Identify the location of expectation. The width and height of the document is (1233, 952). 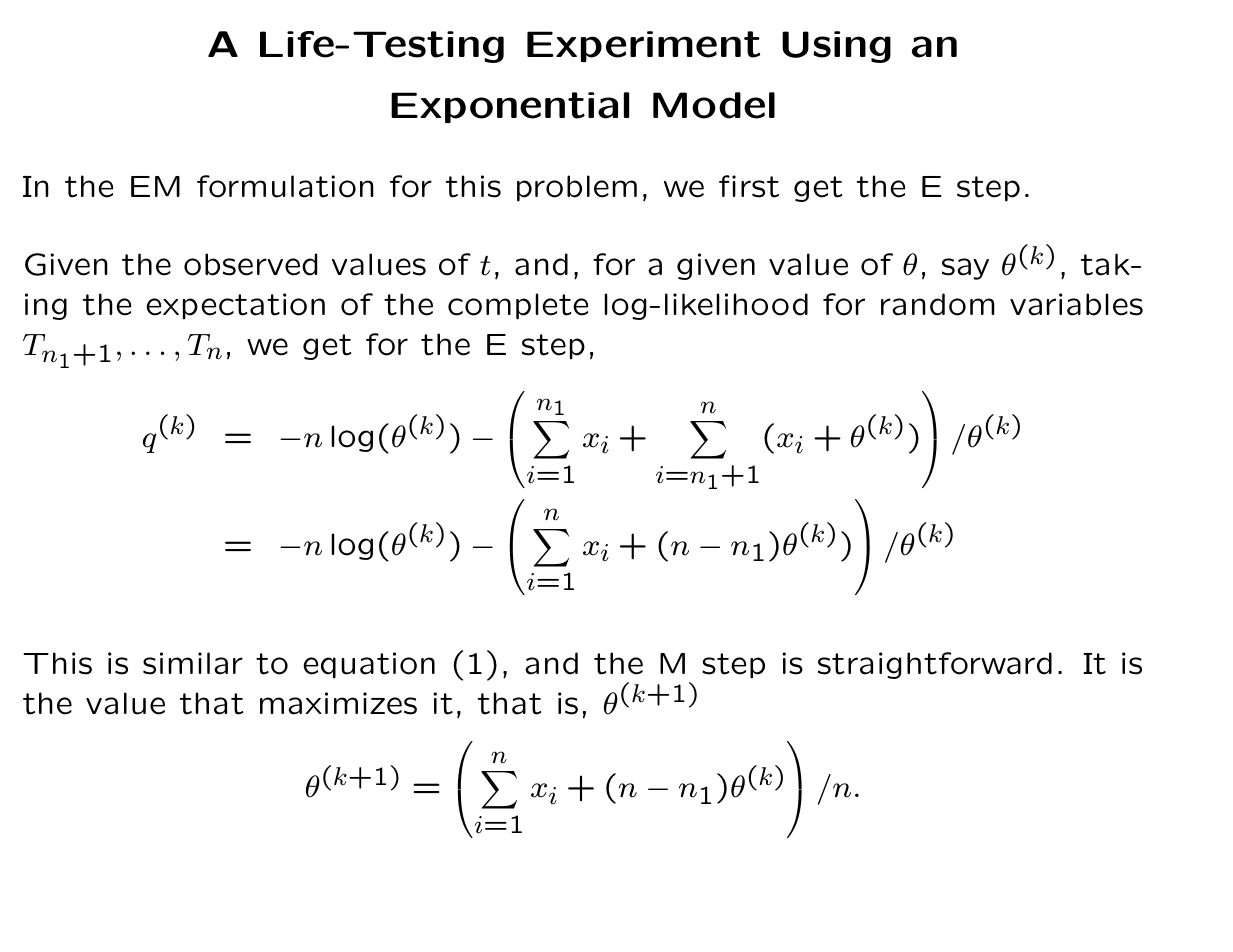
(235, 306).
